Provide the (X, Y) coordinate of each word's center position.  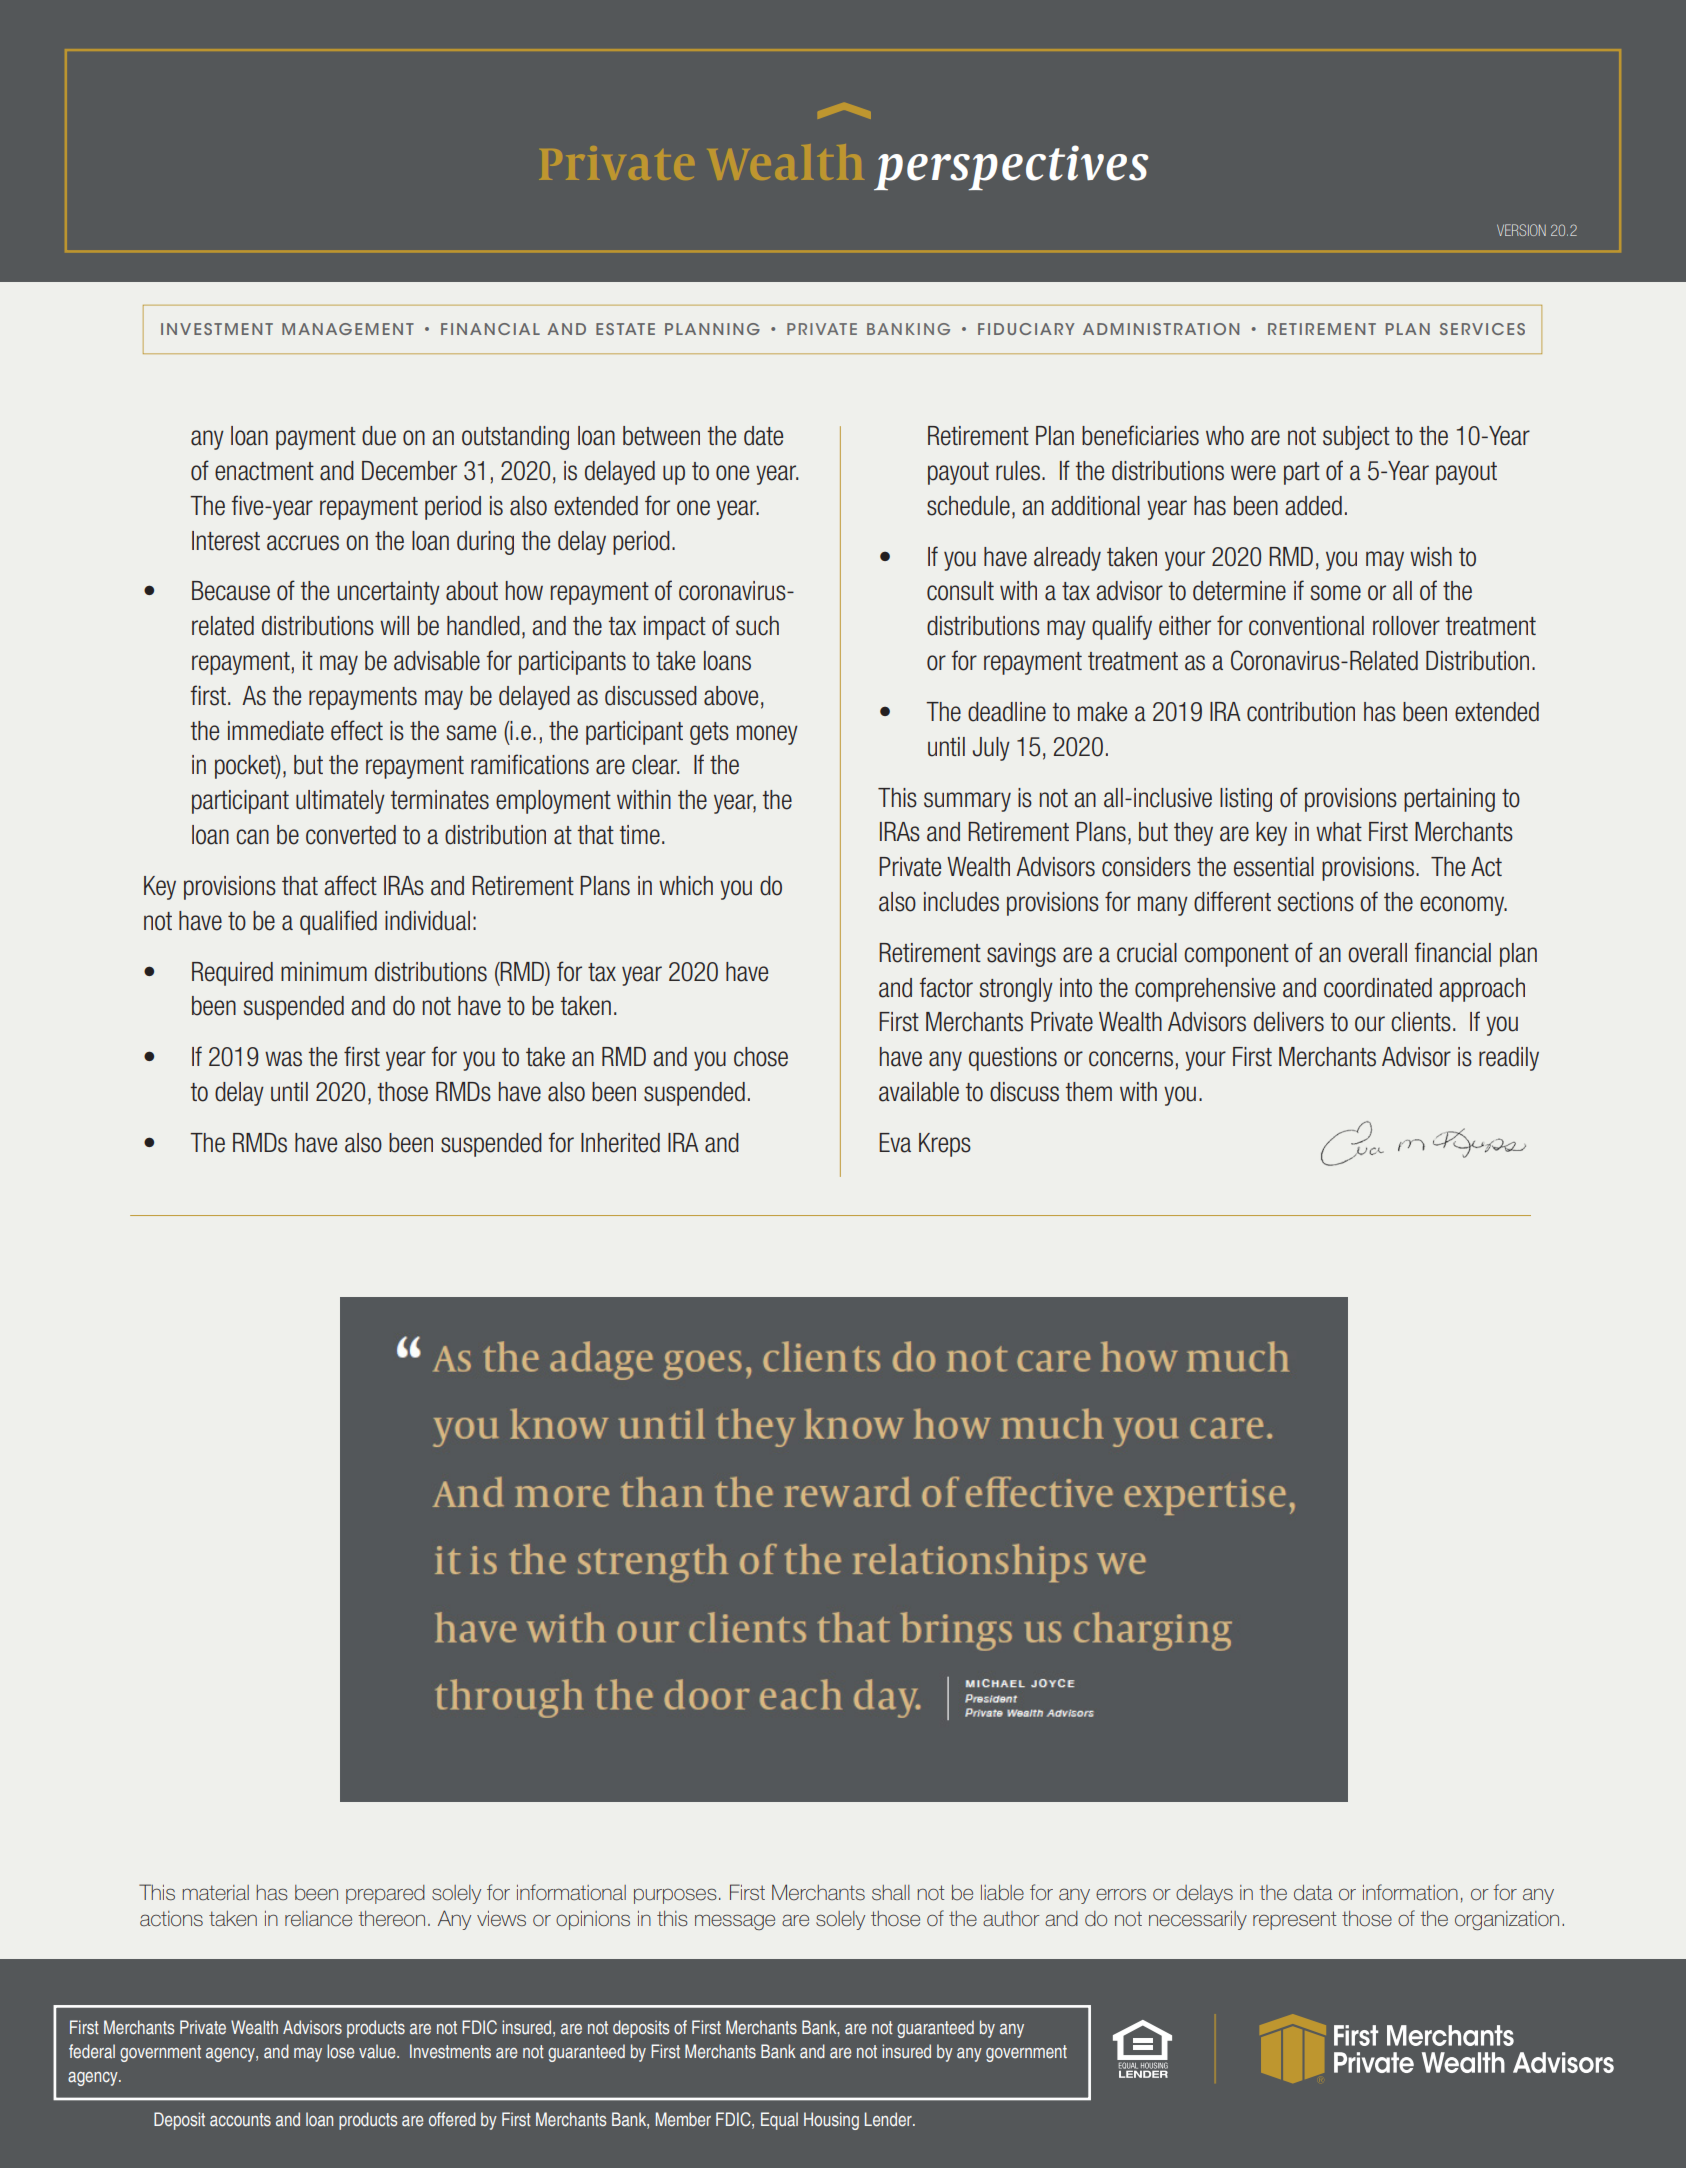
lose (340, 2051)
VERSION (1521, 230)
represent (1294, 1920)
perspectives (1011, 167)
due (379, 436)
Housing (831, 2121)
